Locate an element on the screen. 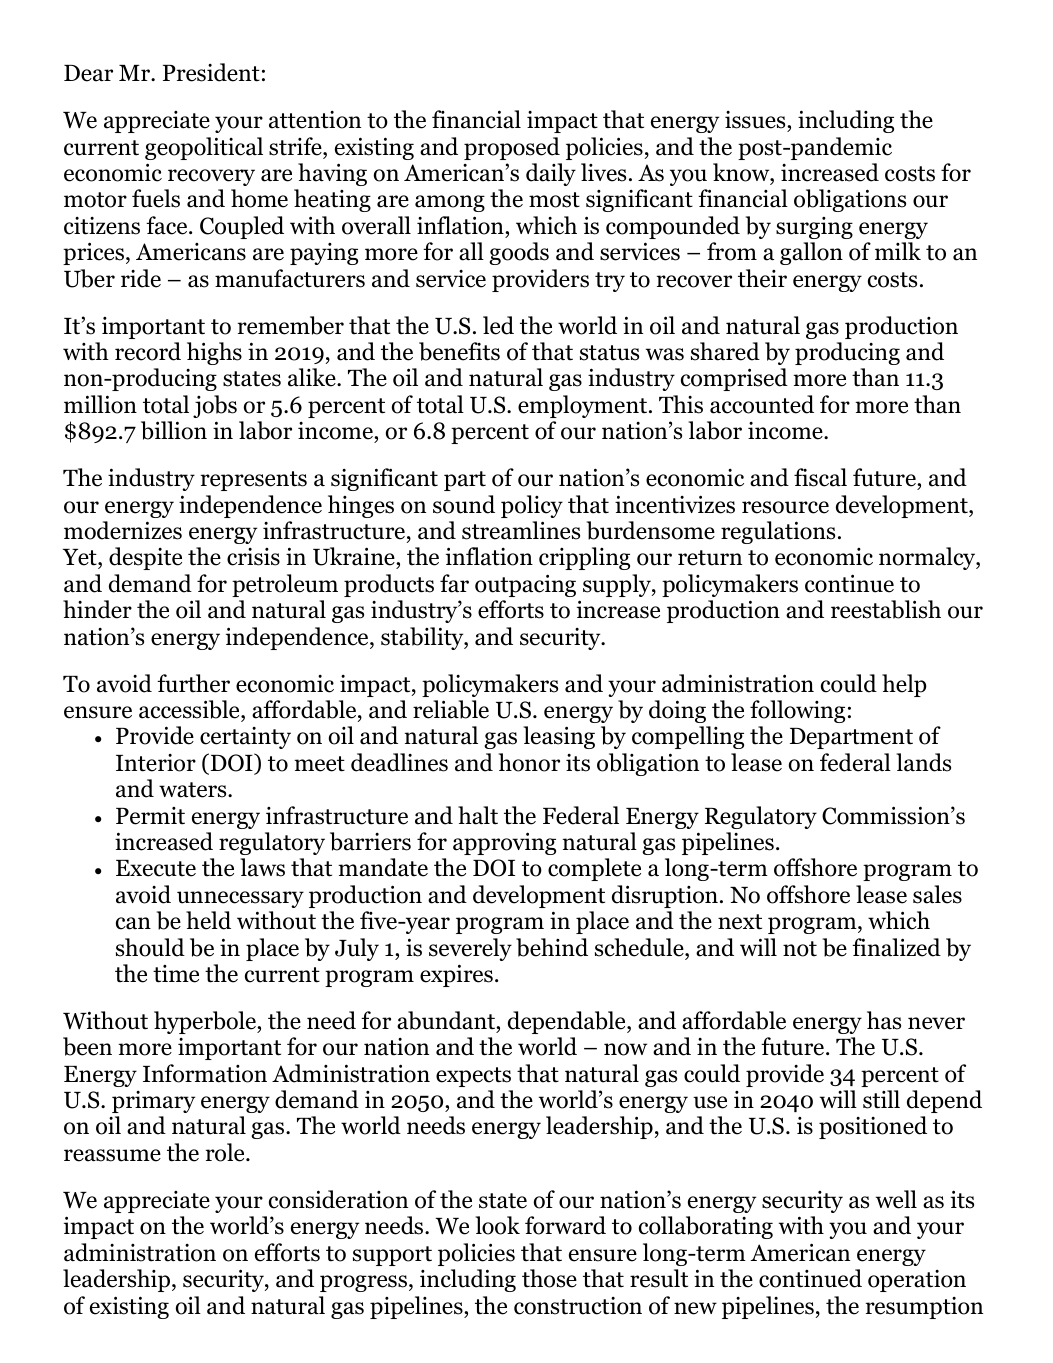  reestablish is located at coordinates (886, 609).
